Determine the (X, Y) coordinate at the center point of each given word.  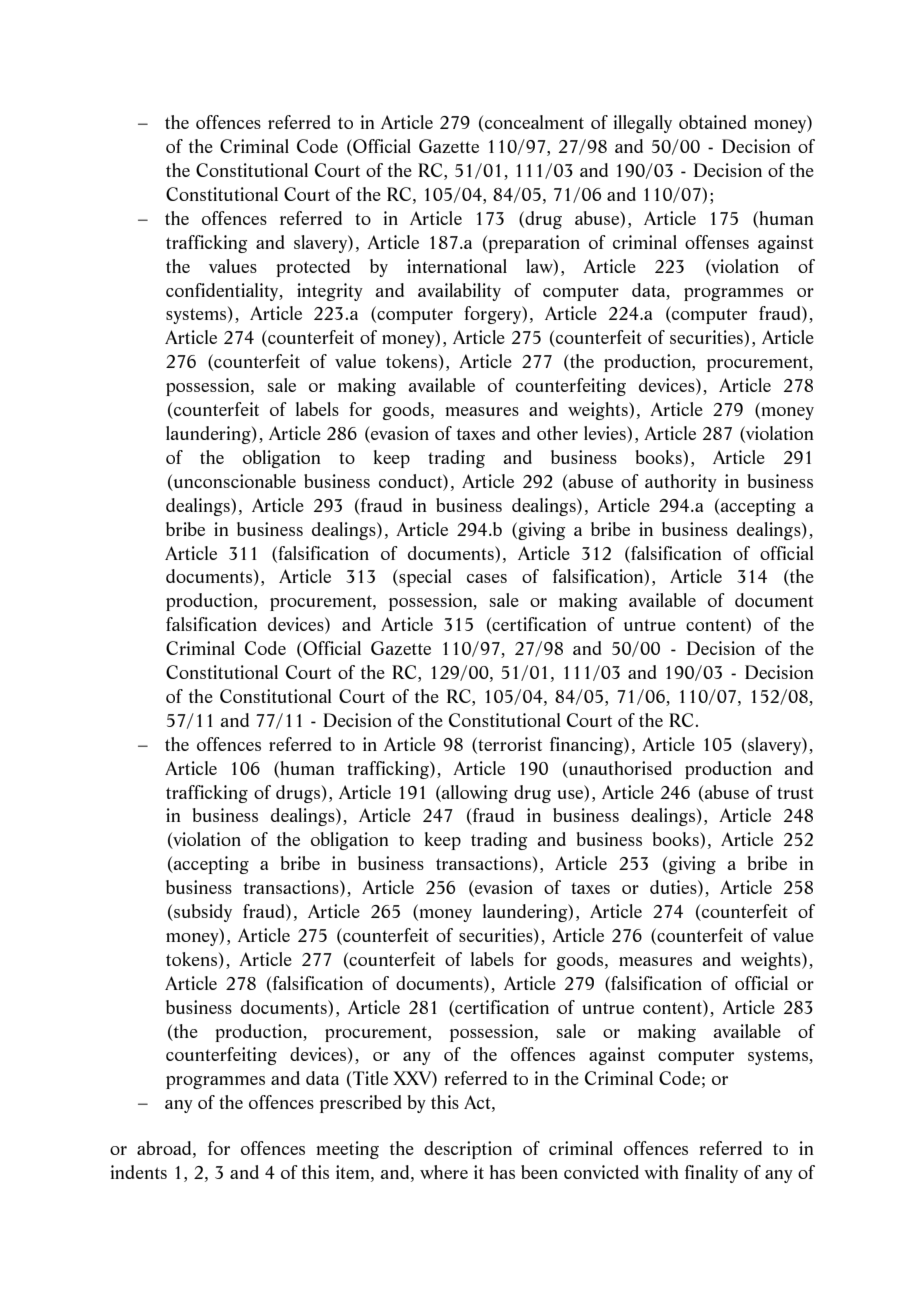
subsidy (202, 913)
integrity (330, 292)
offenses (717, 242)
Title (369, 1079)
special (424, 578)
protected (313, 268)
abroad (165, 1149)
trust (795, 793)
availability (459, 292)
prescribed (361, 1104)
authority (681, 483)
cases (487, 578)
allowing (474, 794)
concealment (533, 123)
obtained (713, 122)
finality (711, 1174)
